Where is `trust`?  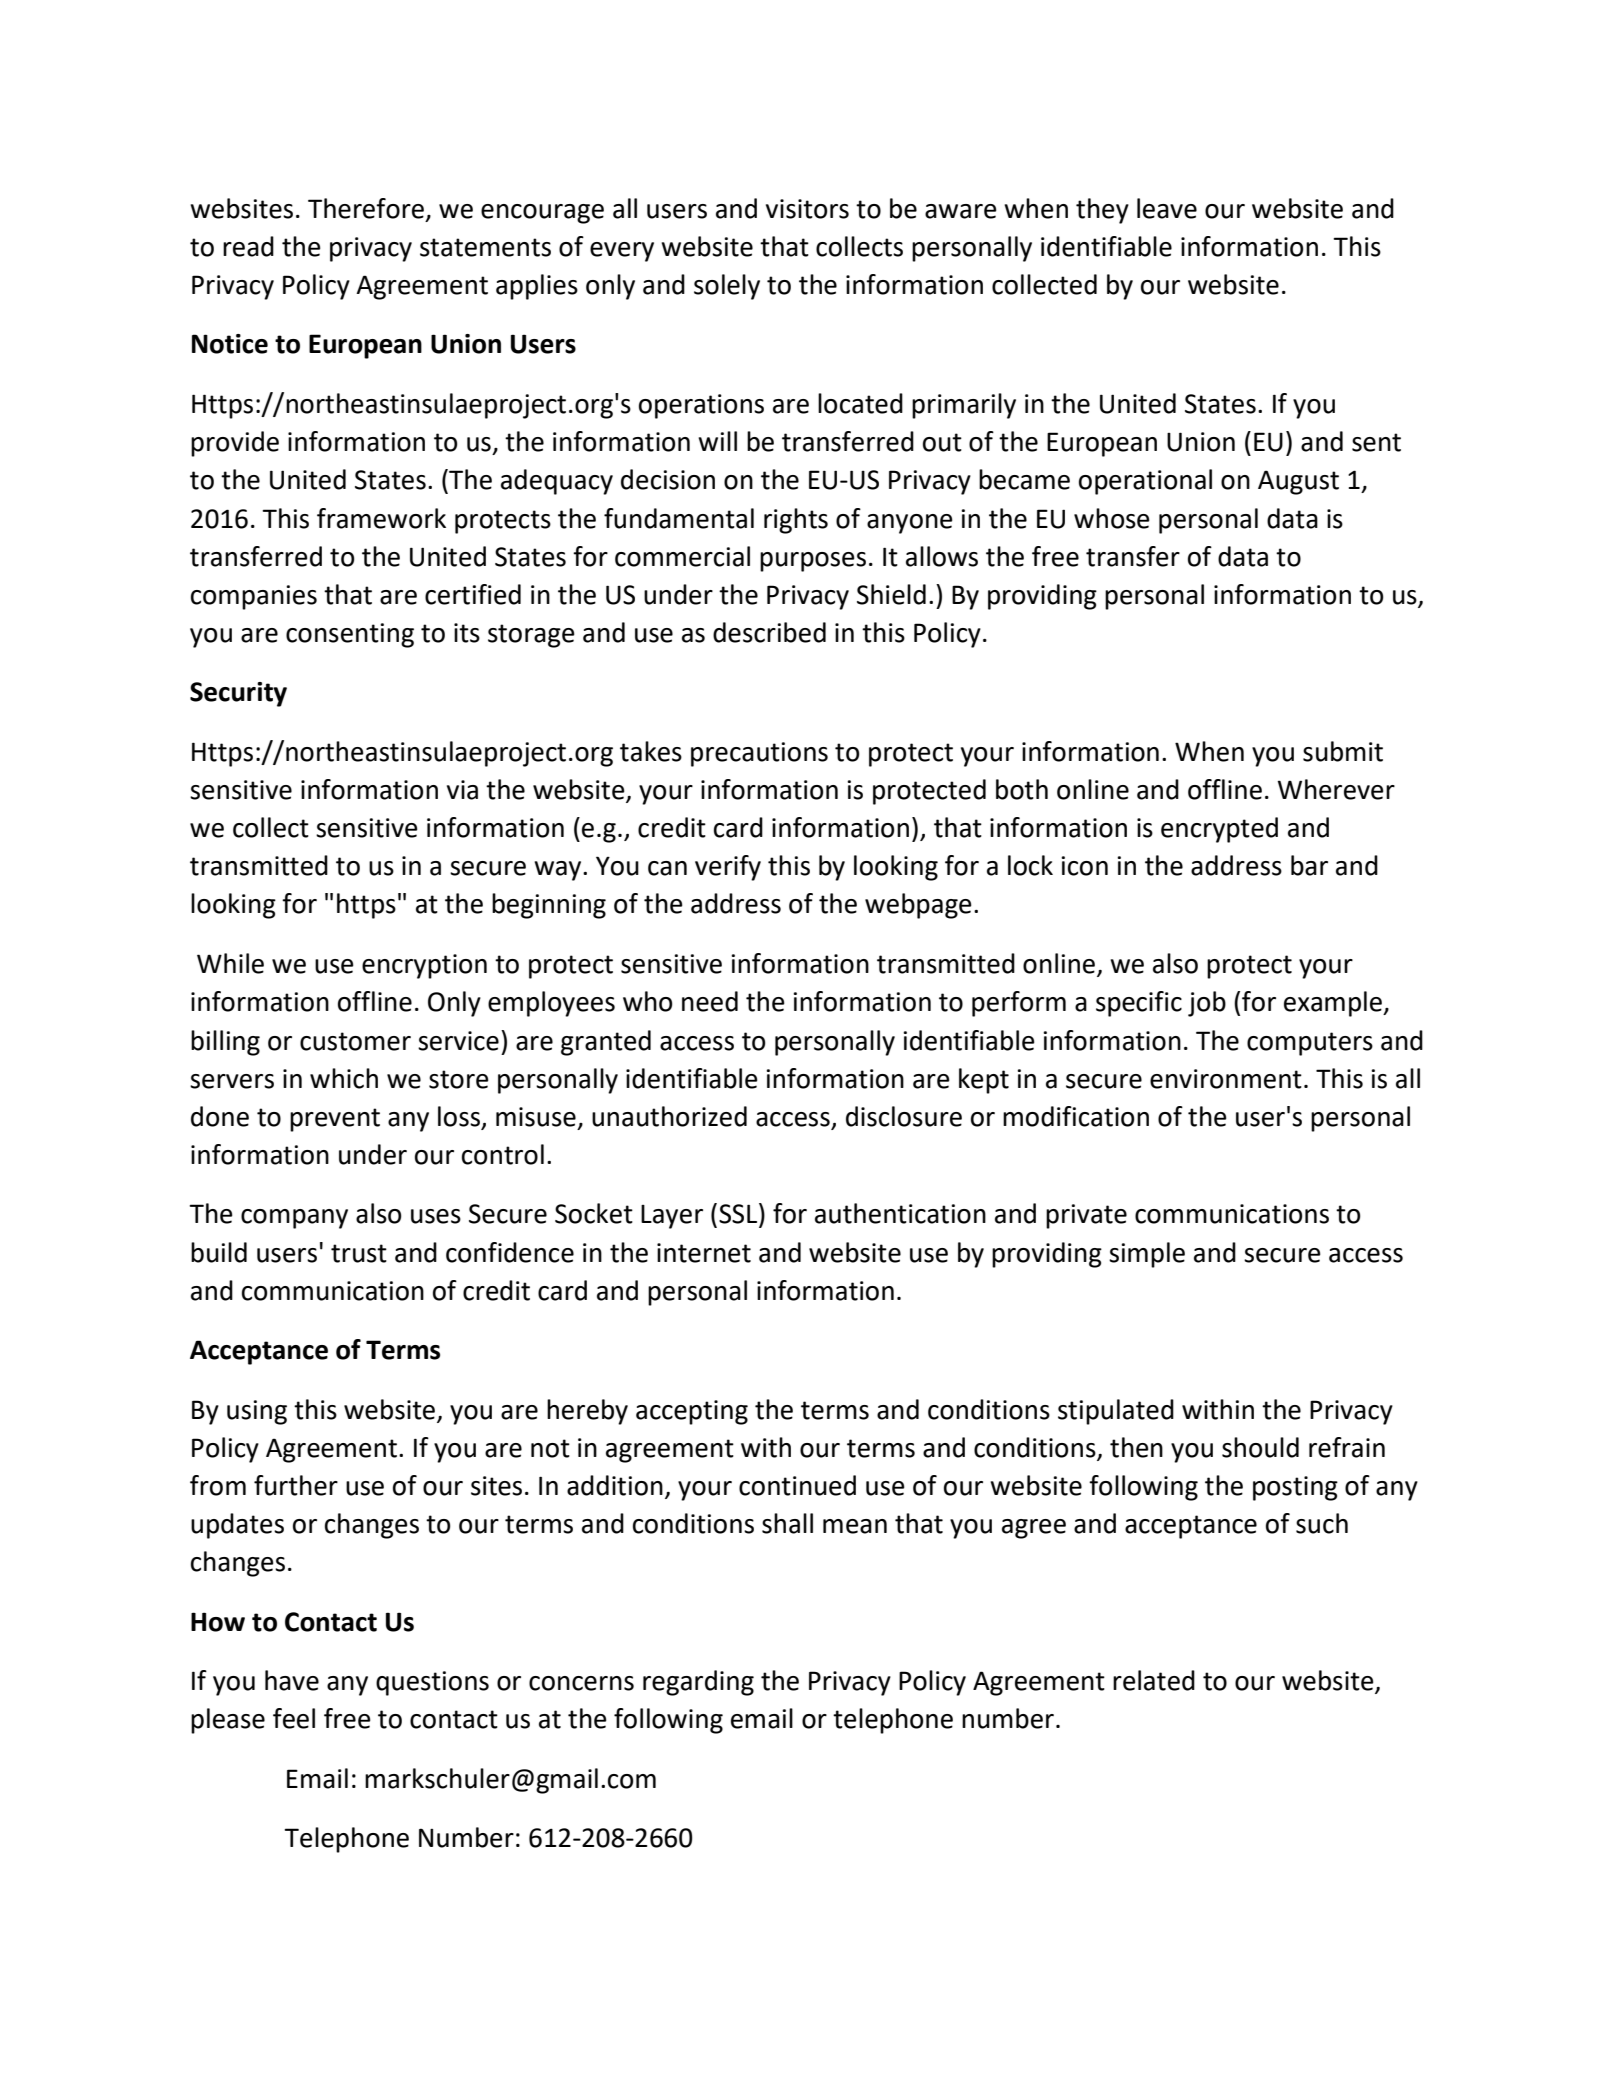
trust is located at coordinates (359, 1253).
